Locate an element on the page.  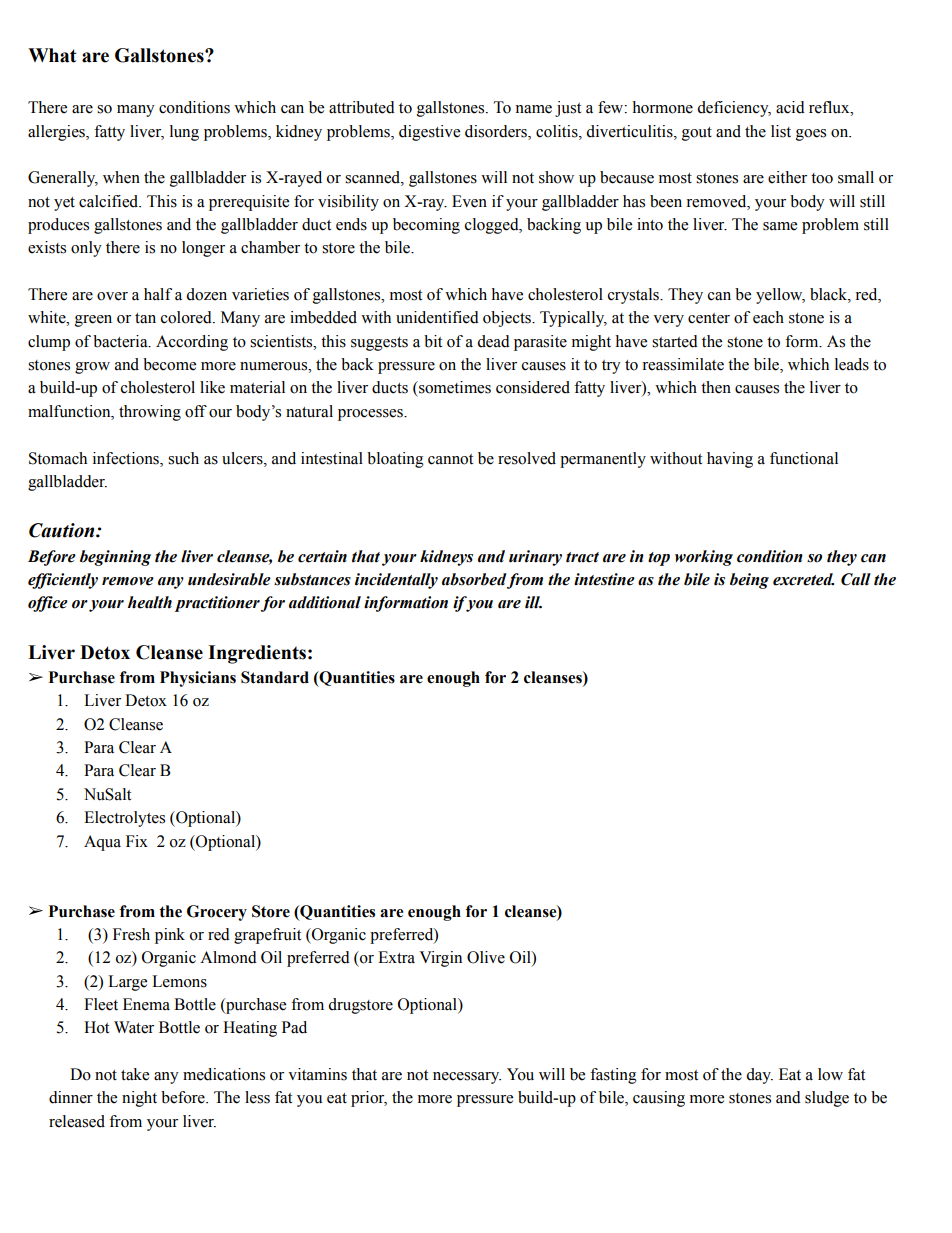
bit is located at coordinates (433, 341).
